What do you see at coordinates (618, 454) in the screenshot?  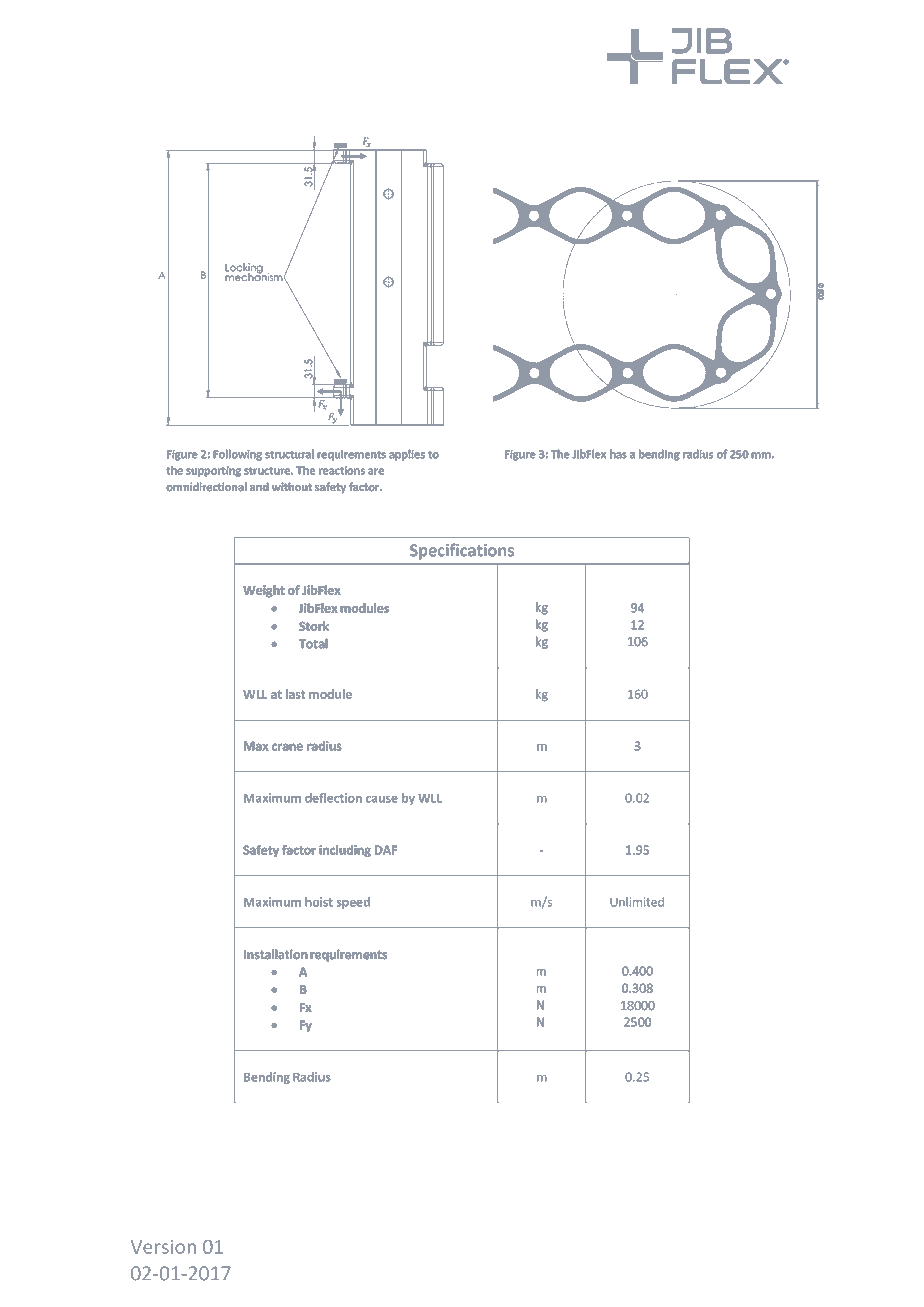 I see `has` at bounding box center [618, 454].
